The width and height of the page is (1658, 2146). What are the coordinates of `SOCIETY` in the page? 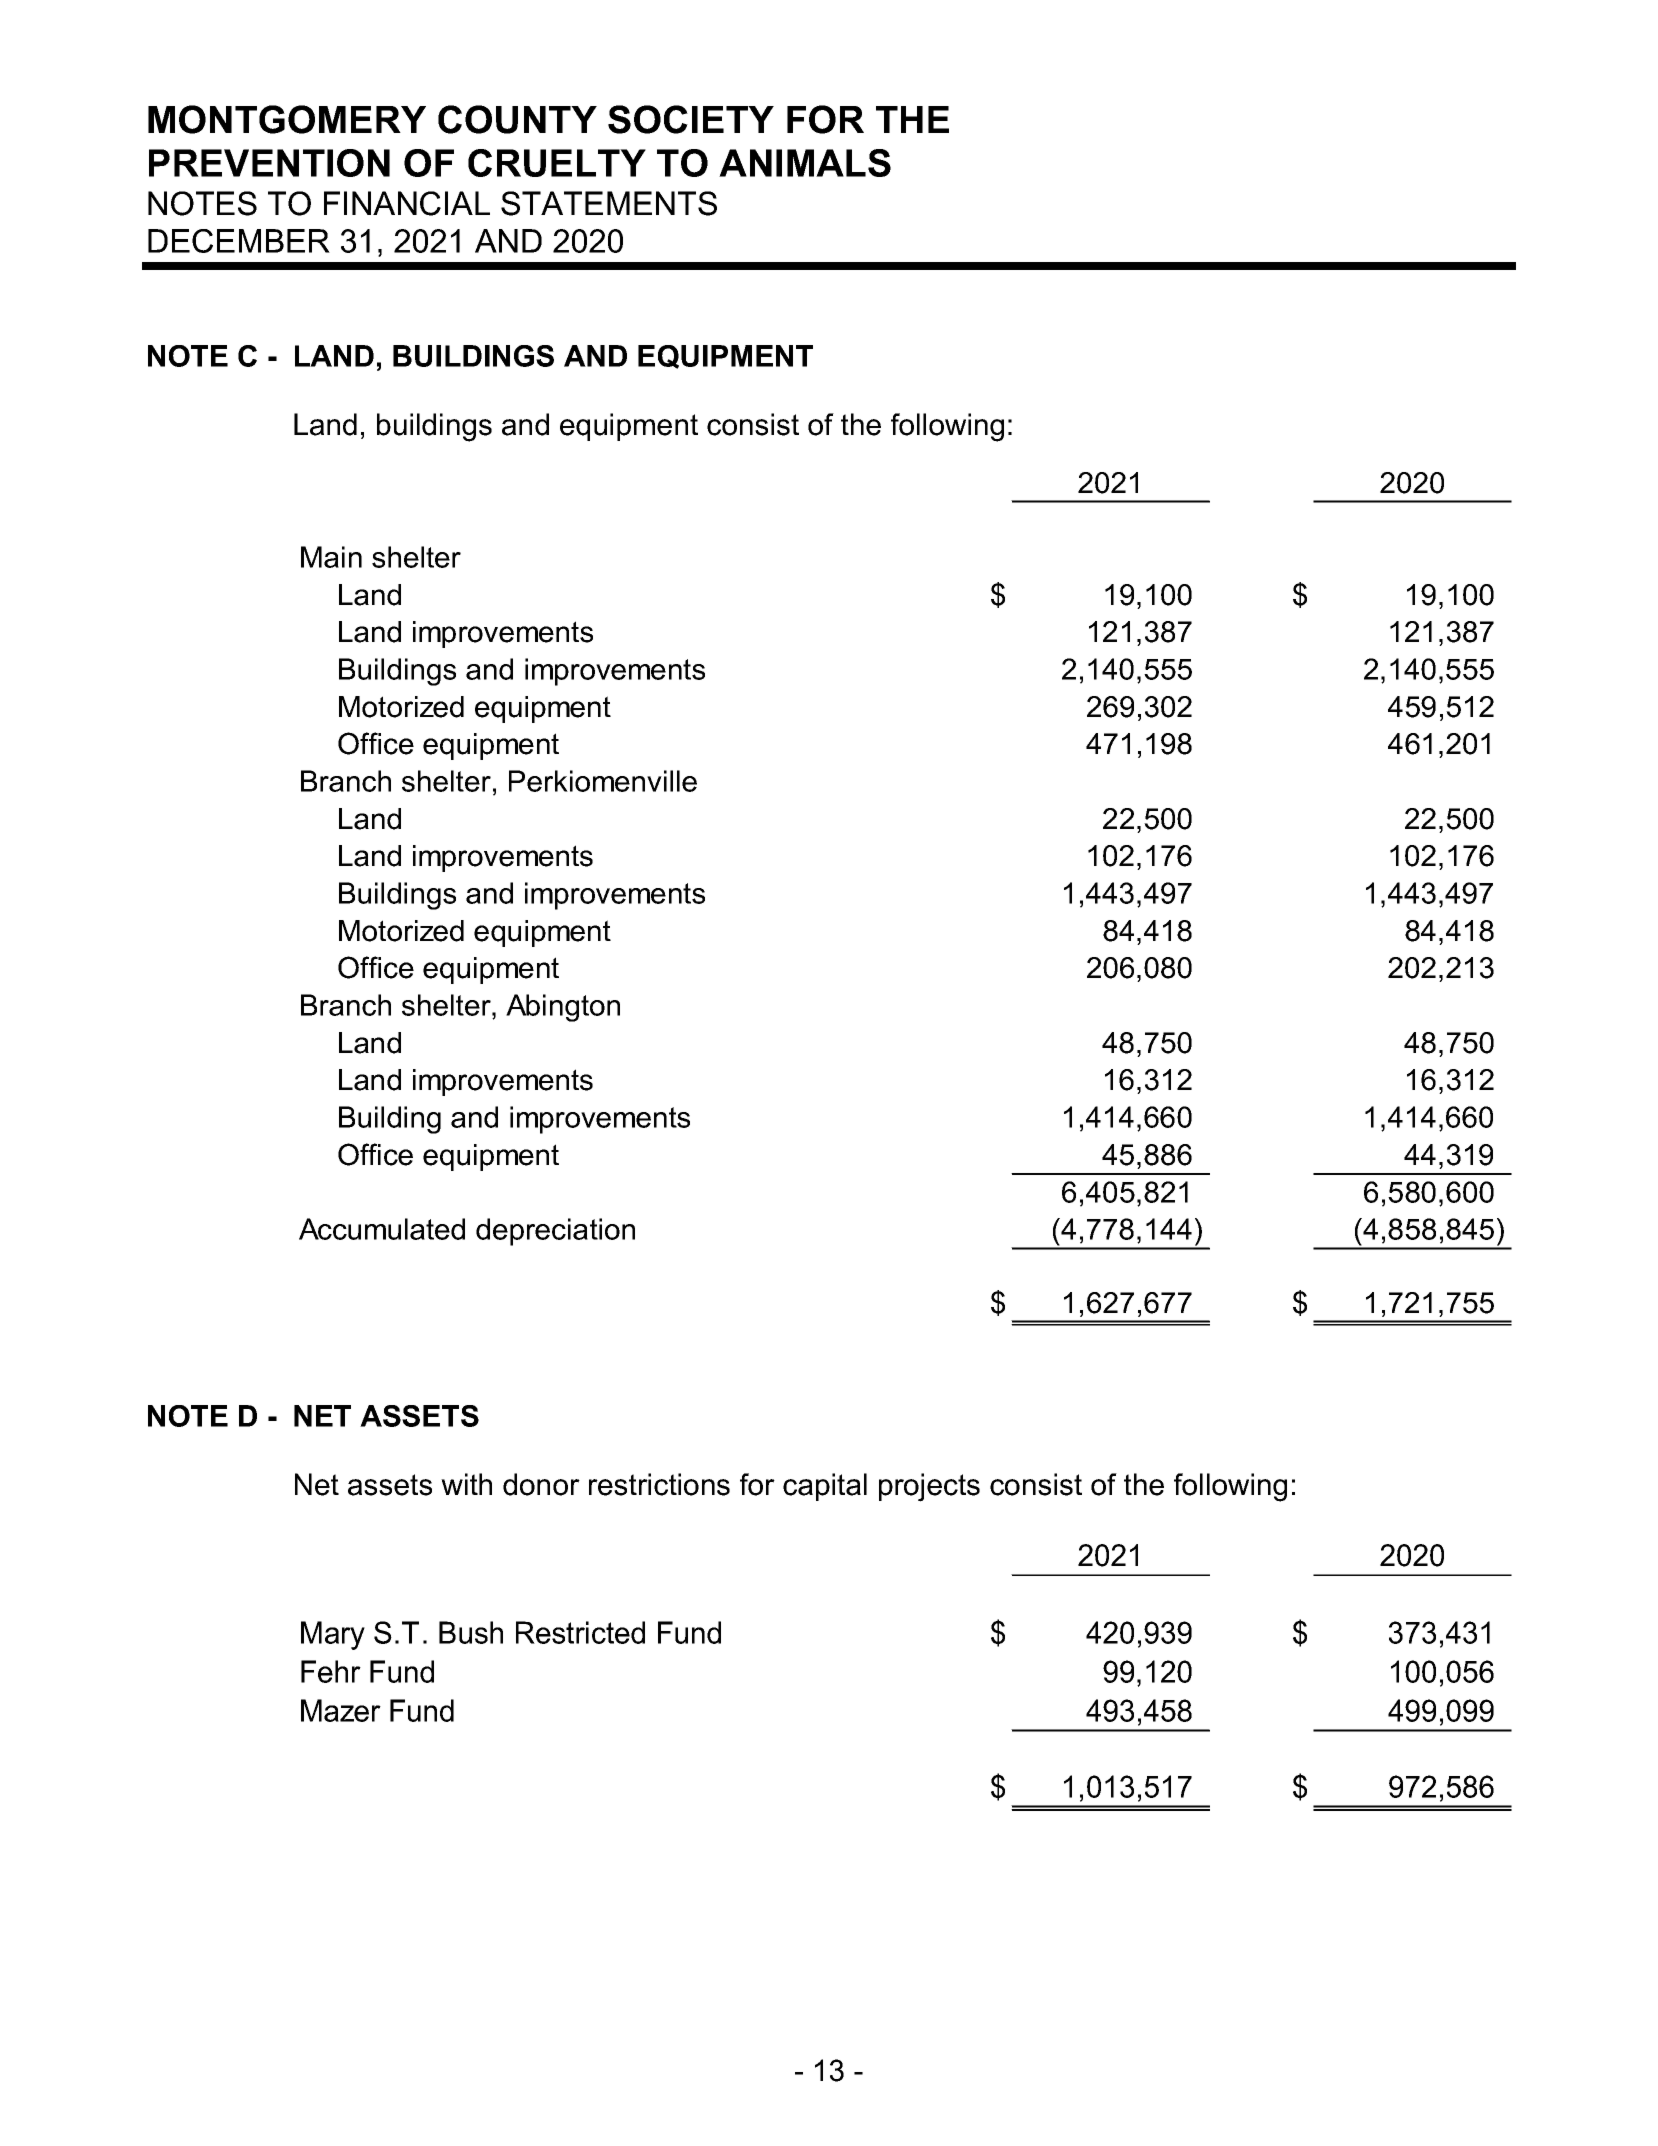 It's located at (691, 119).
